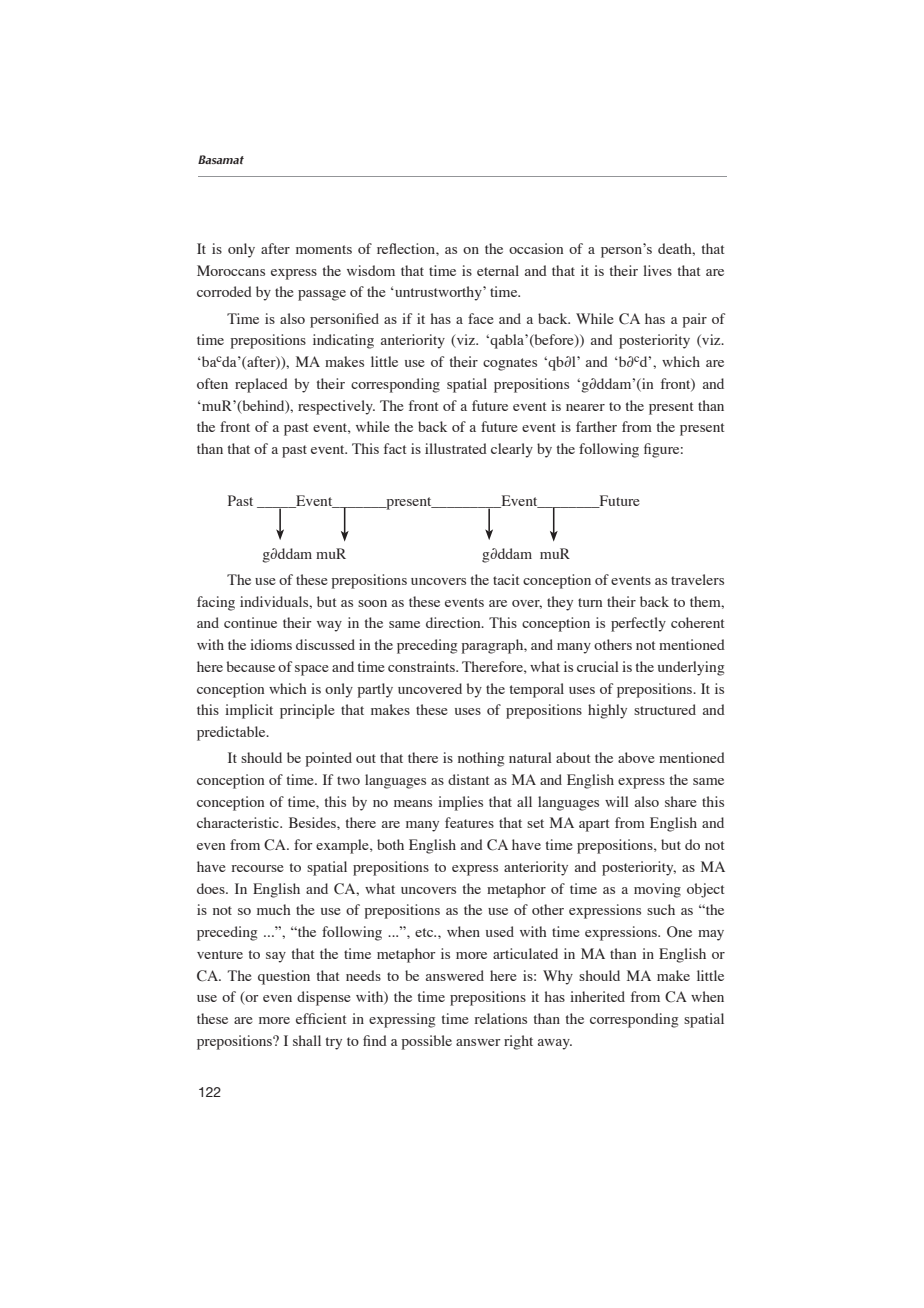 The image size is (924, 1308). I want to click on tacit, so click(506, 579).
